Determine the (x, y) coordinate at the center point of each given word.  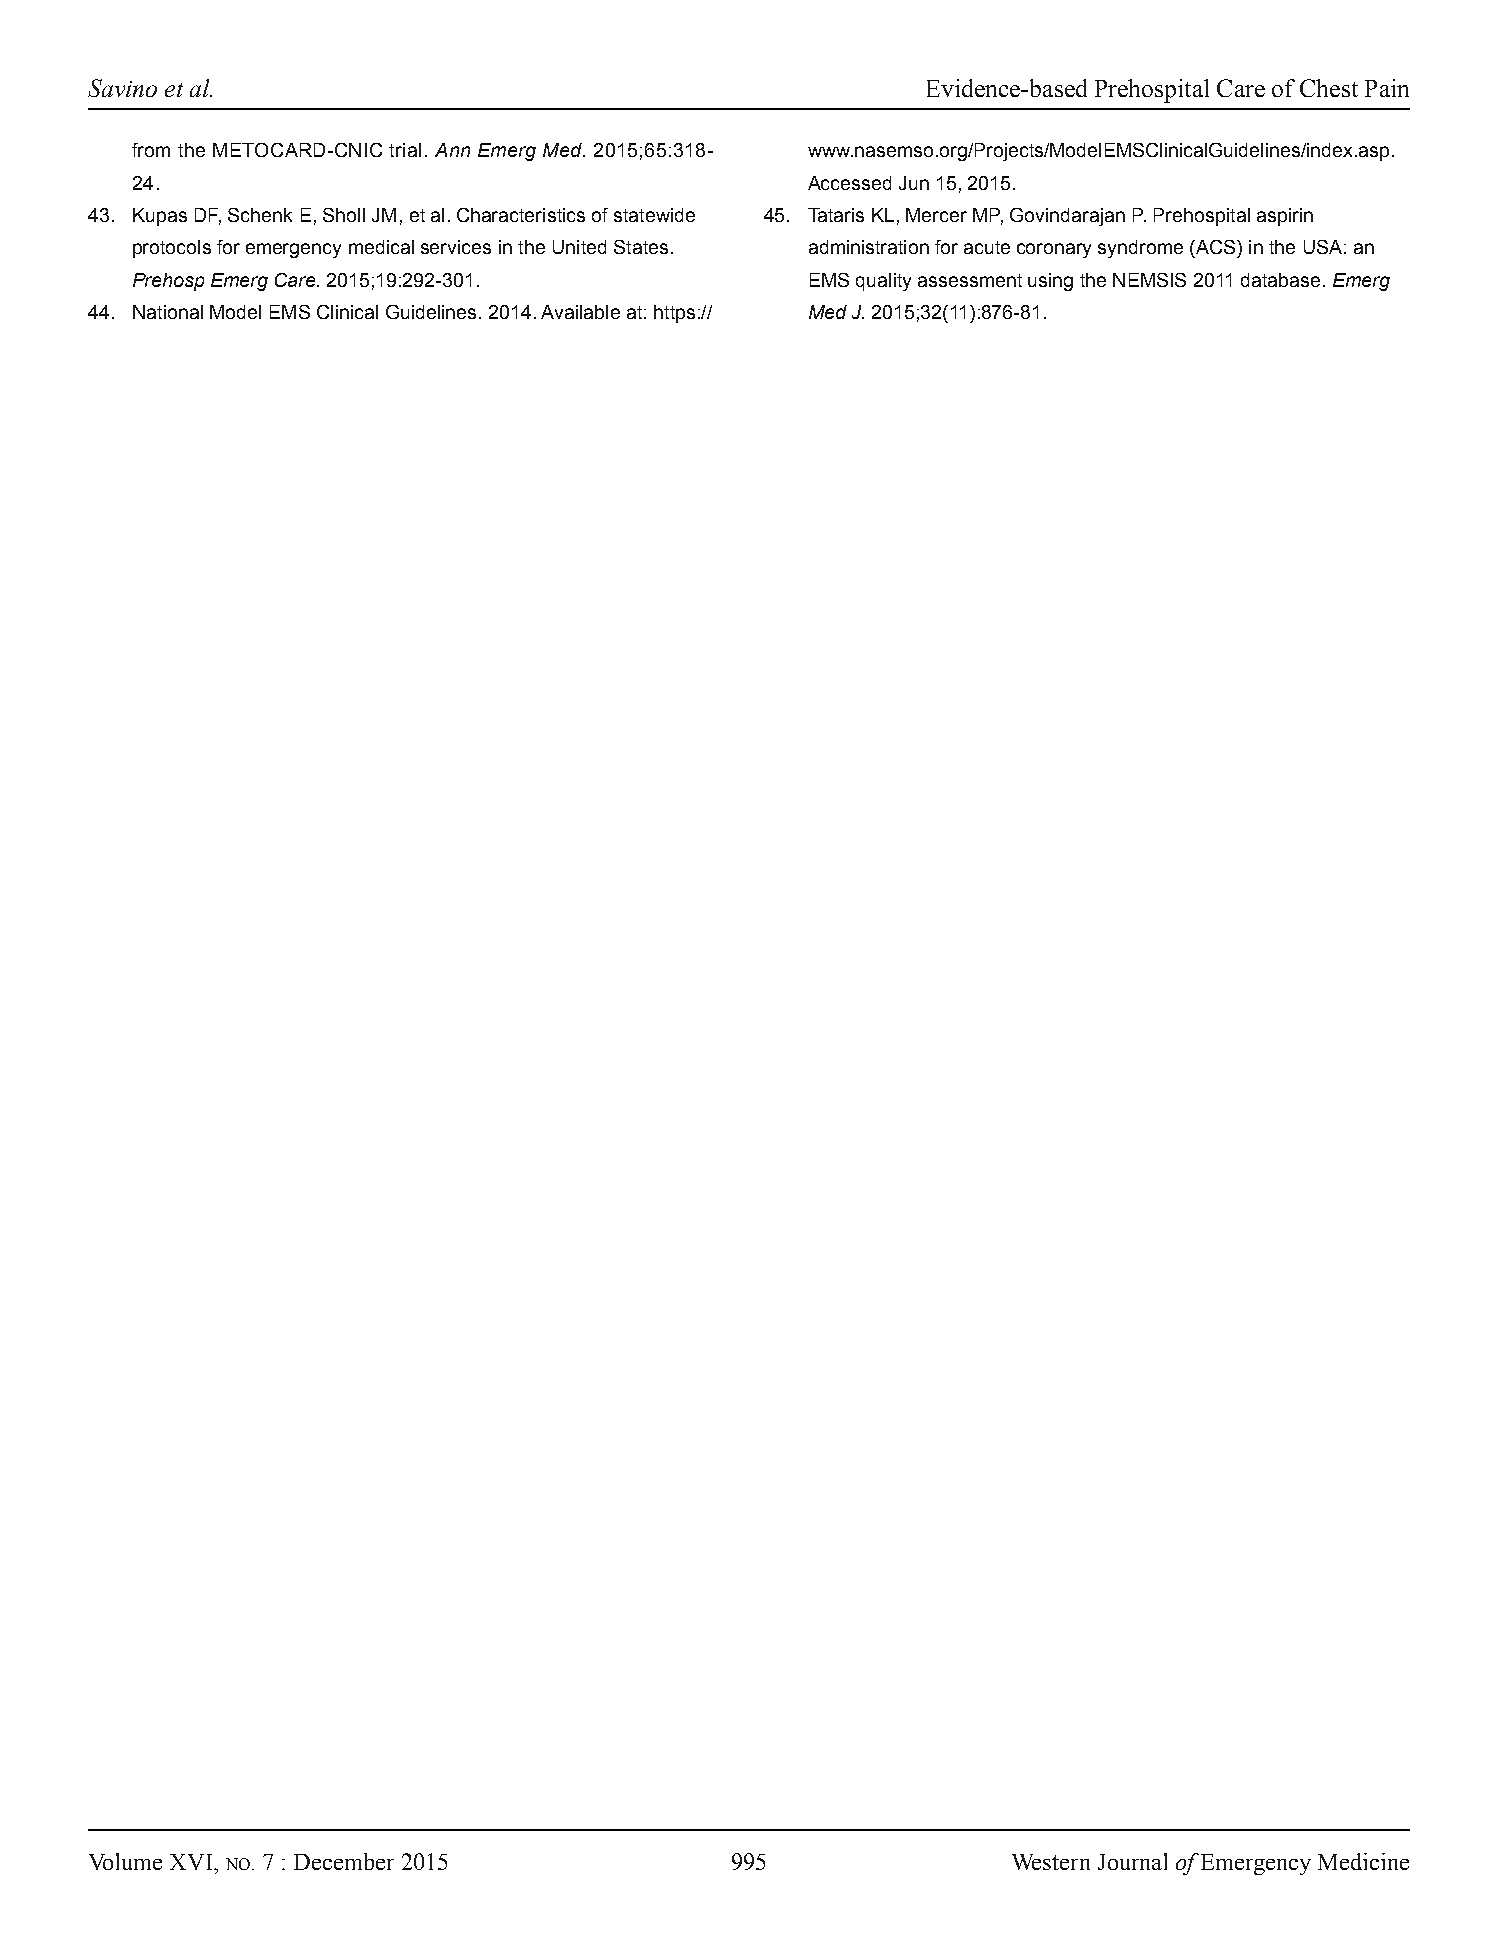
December (344, 1861)
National (168, 312)
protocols (172, 249)
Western (1051, 1862)
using (1050, 282)
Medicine (1363, 1861)
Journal (1132, 1861)
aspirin (1285, 217)
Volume (125, 1861)
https (674, 314)
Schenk (260, 215)
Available (580, 312)
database (1280, 280)
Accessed (849, 183)
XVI (192, 1862)
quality (883, 282)
